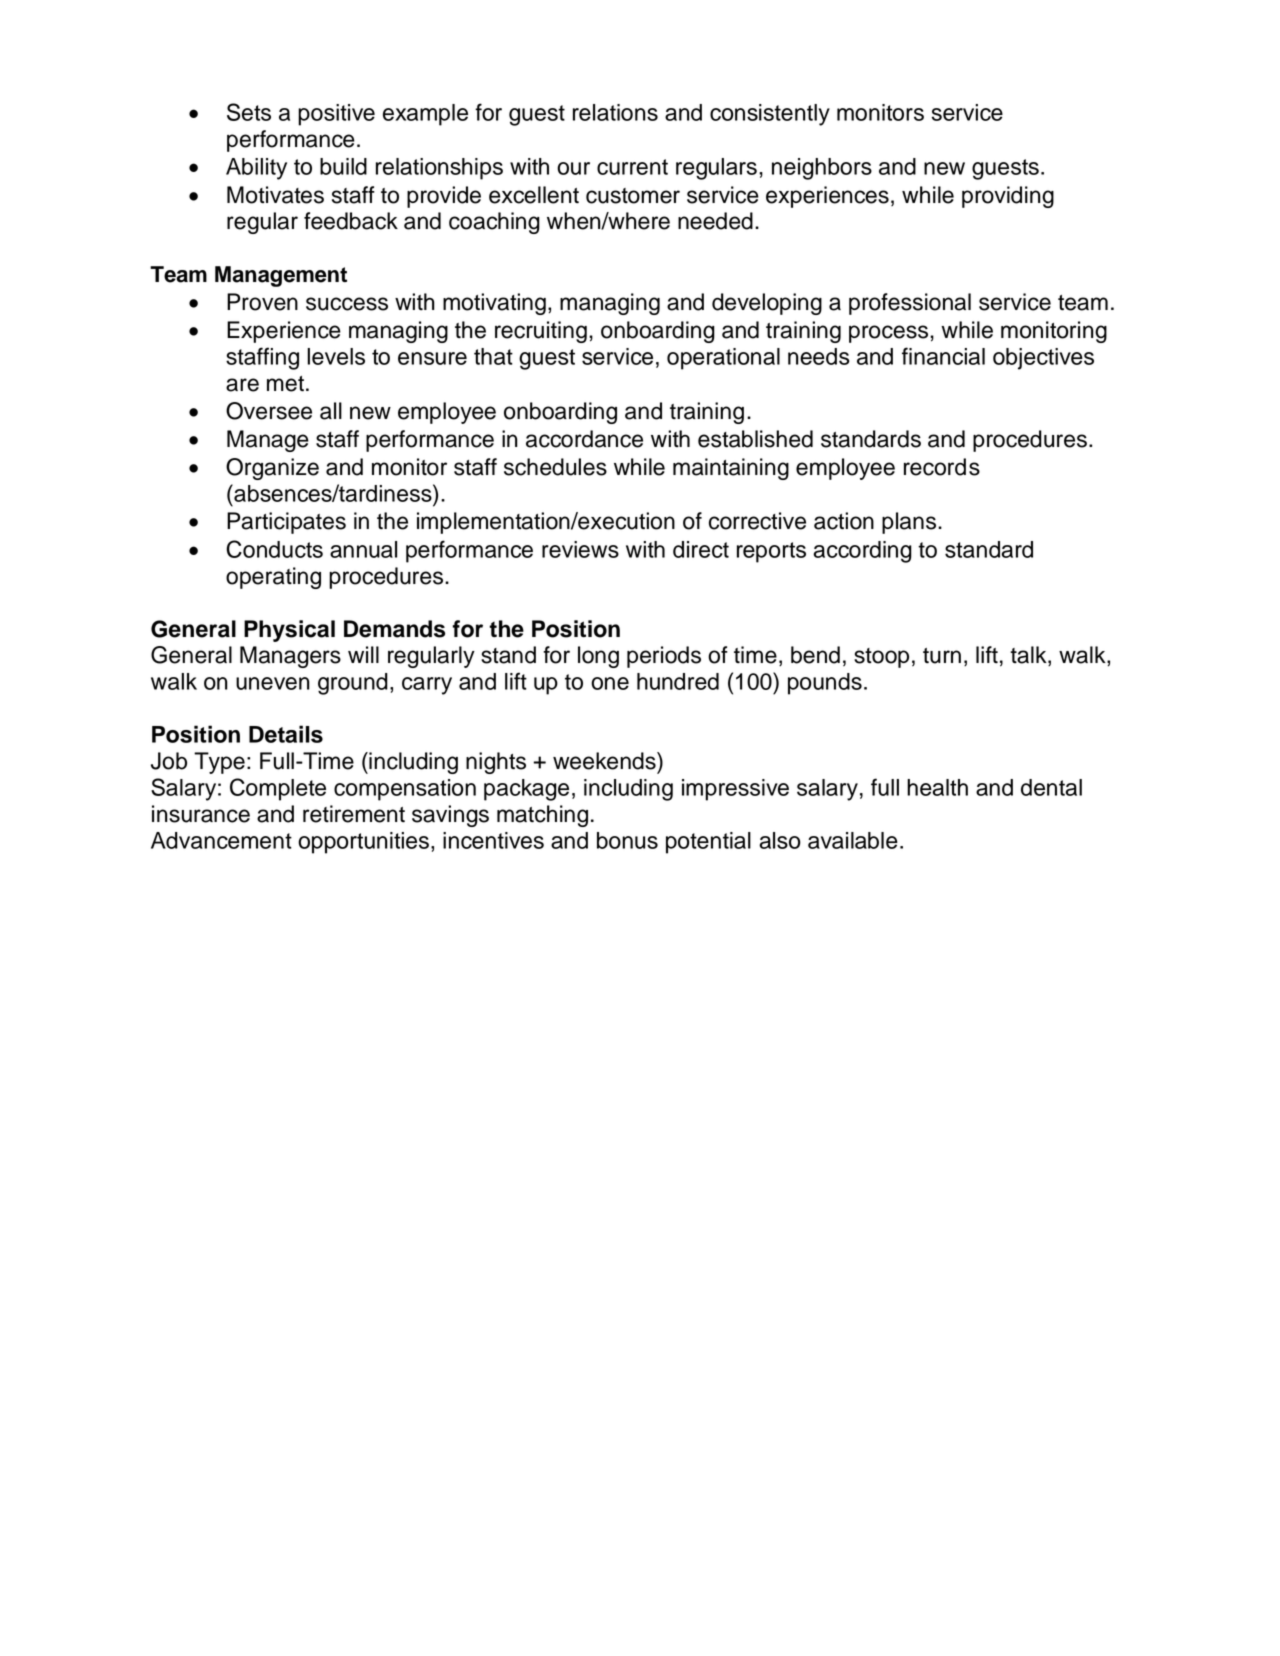 This screenshot has height=1656, width=1280. What do you see at coordinates (272, 469) in the screenshot?
I see `Organize` at bounding box center [272, 469].
